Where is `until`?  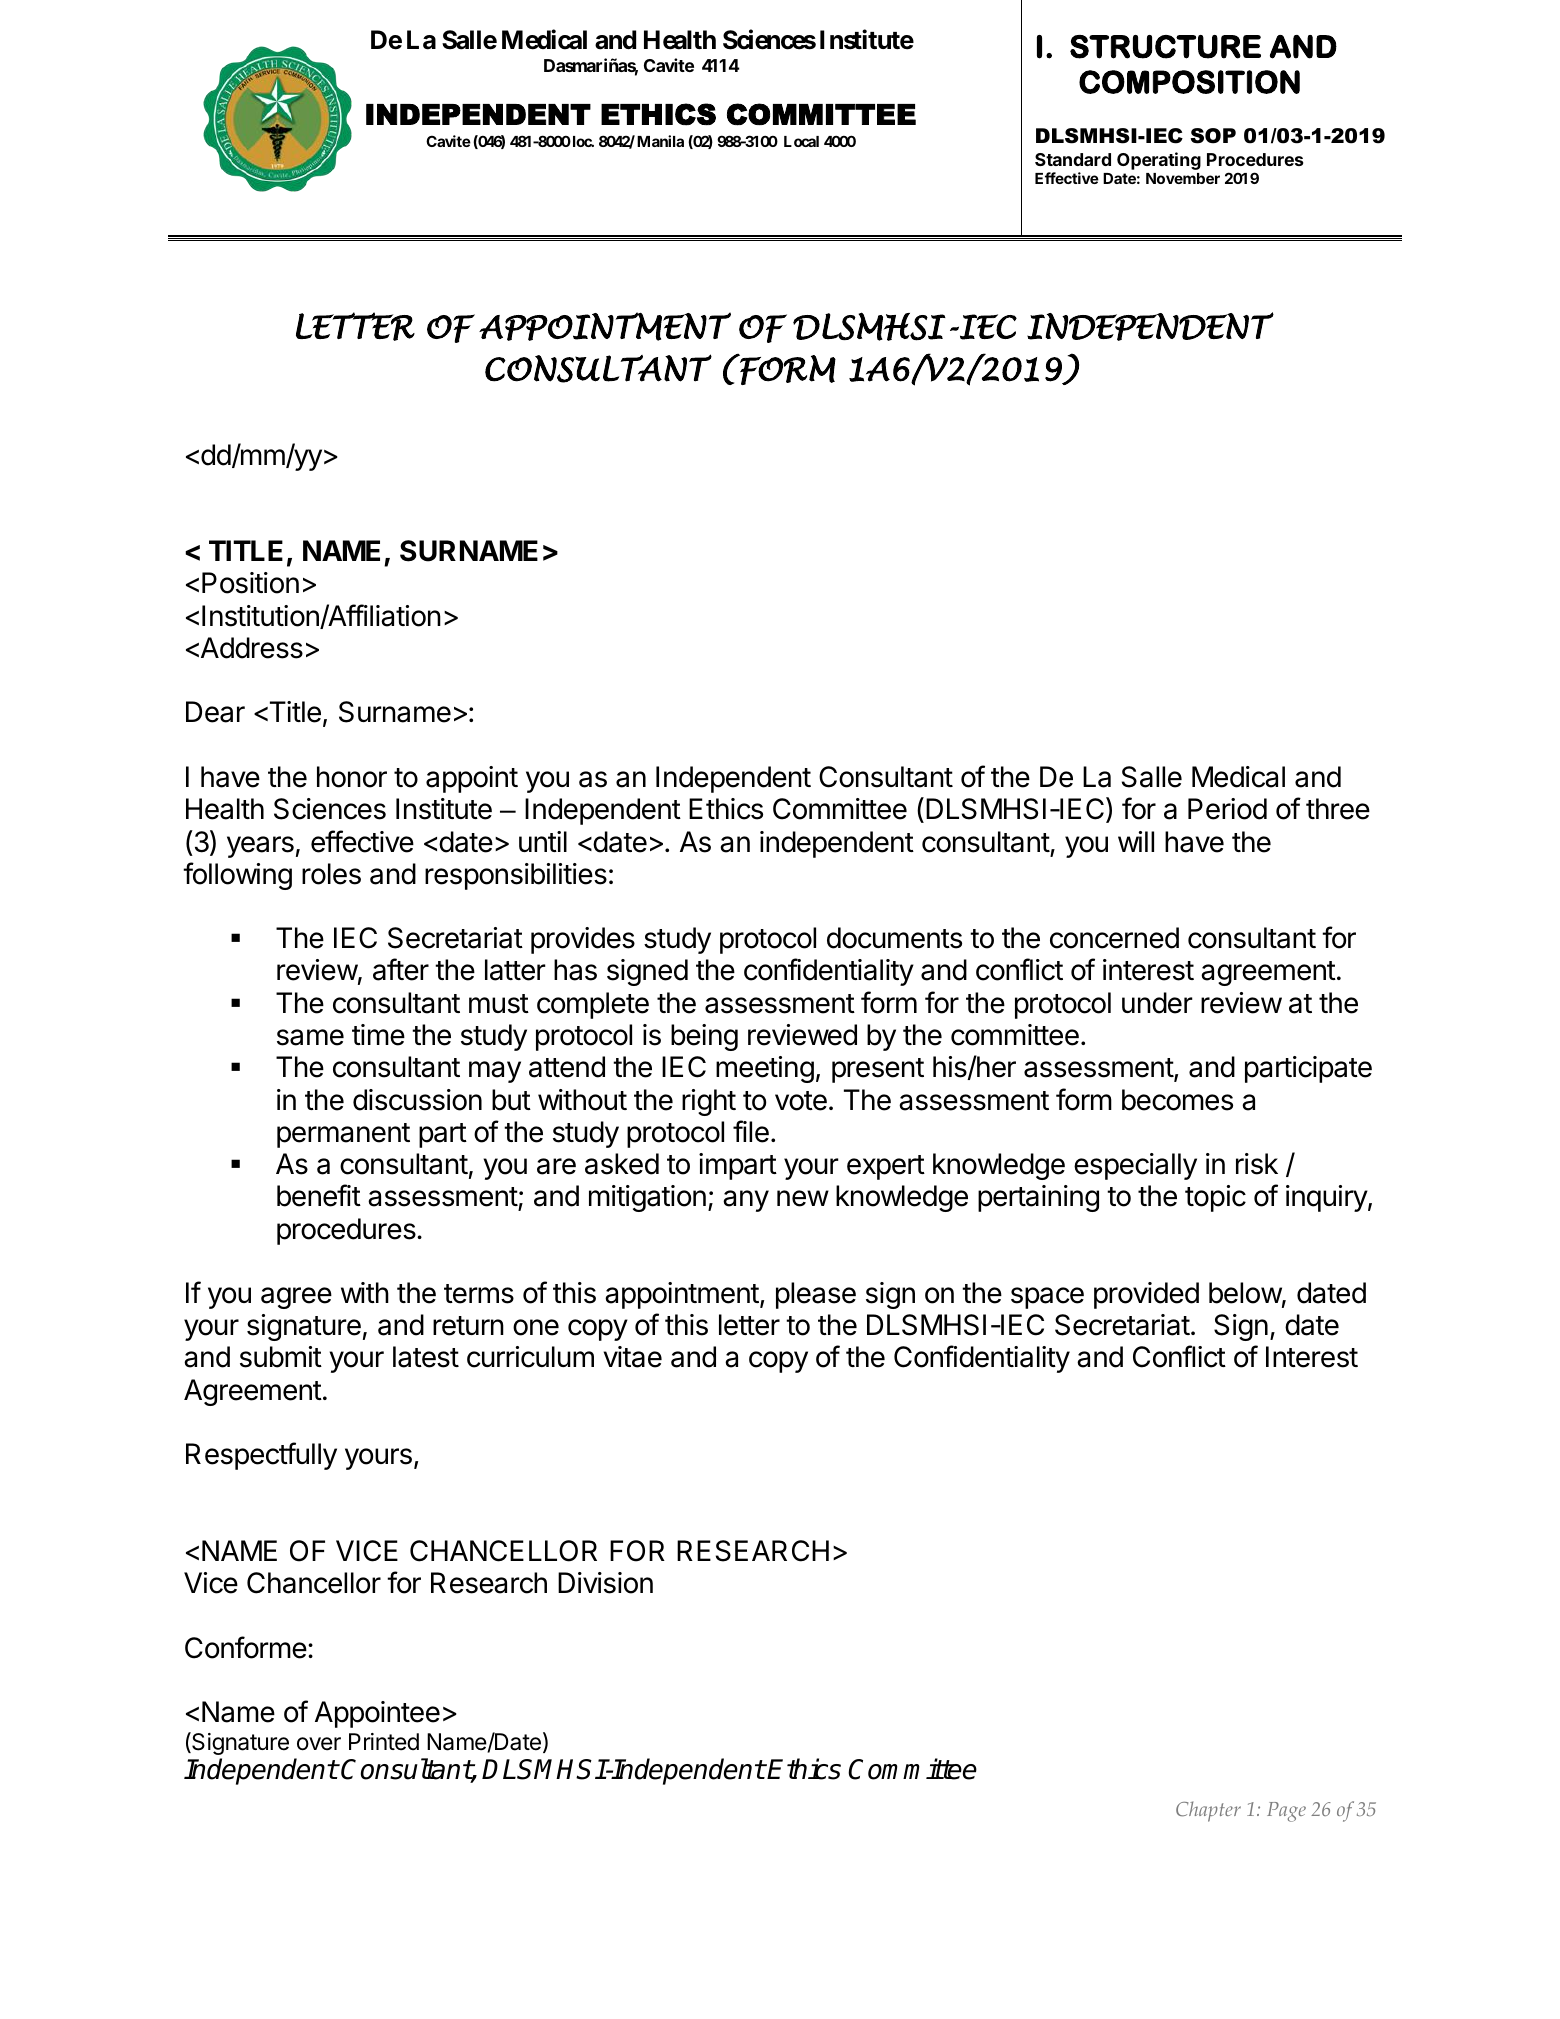
until is located at coordinates (543, 841).
